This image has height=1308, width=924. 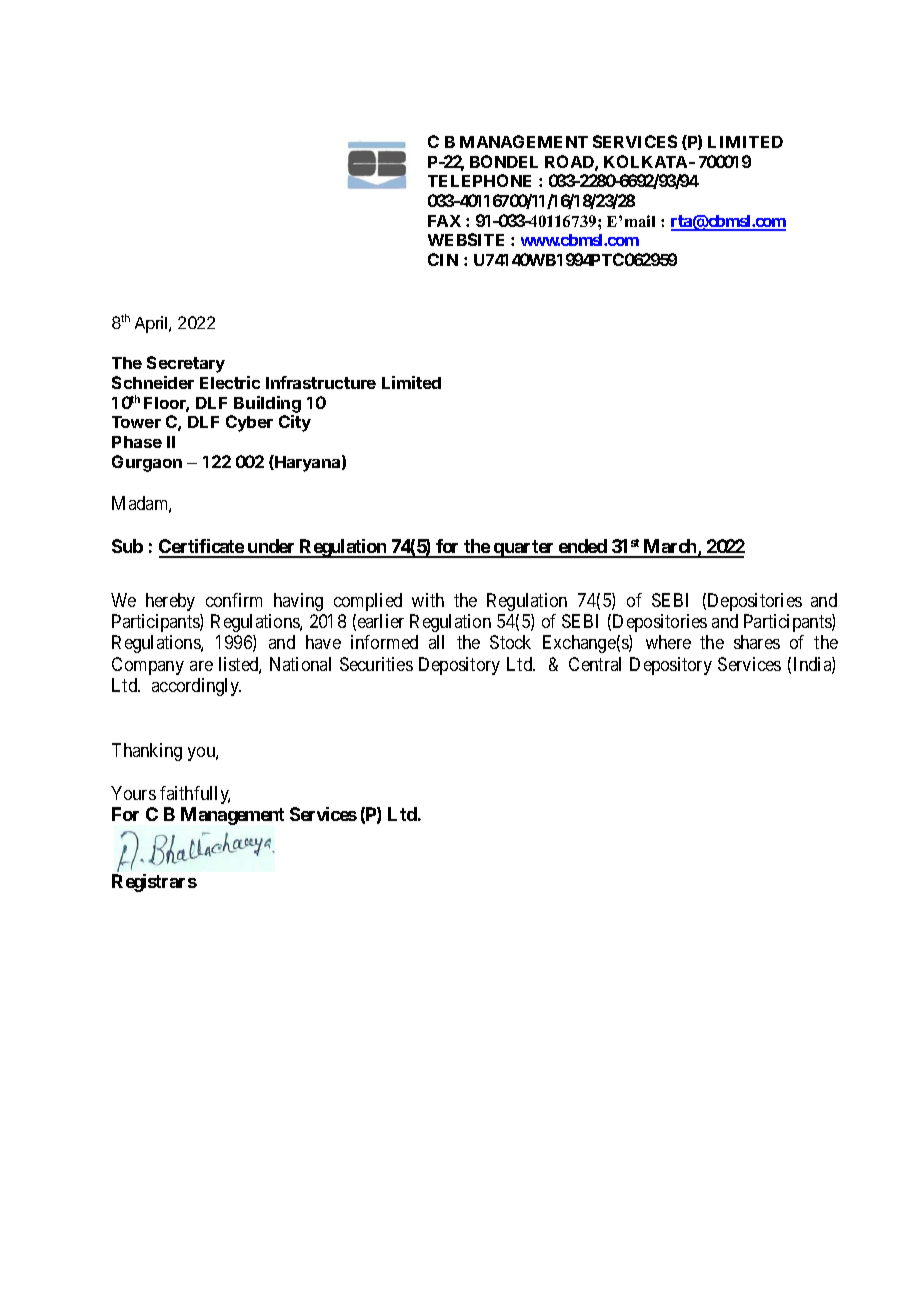 What do you see at coordinates (595, 664) in the image?
I see `Central` at bounding box center [595, 664].
